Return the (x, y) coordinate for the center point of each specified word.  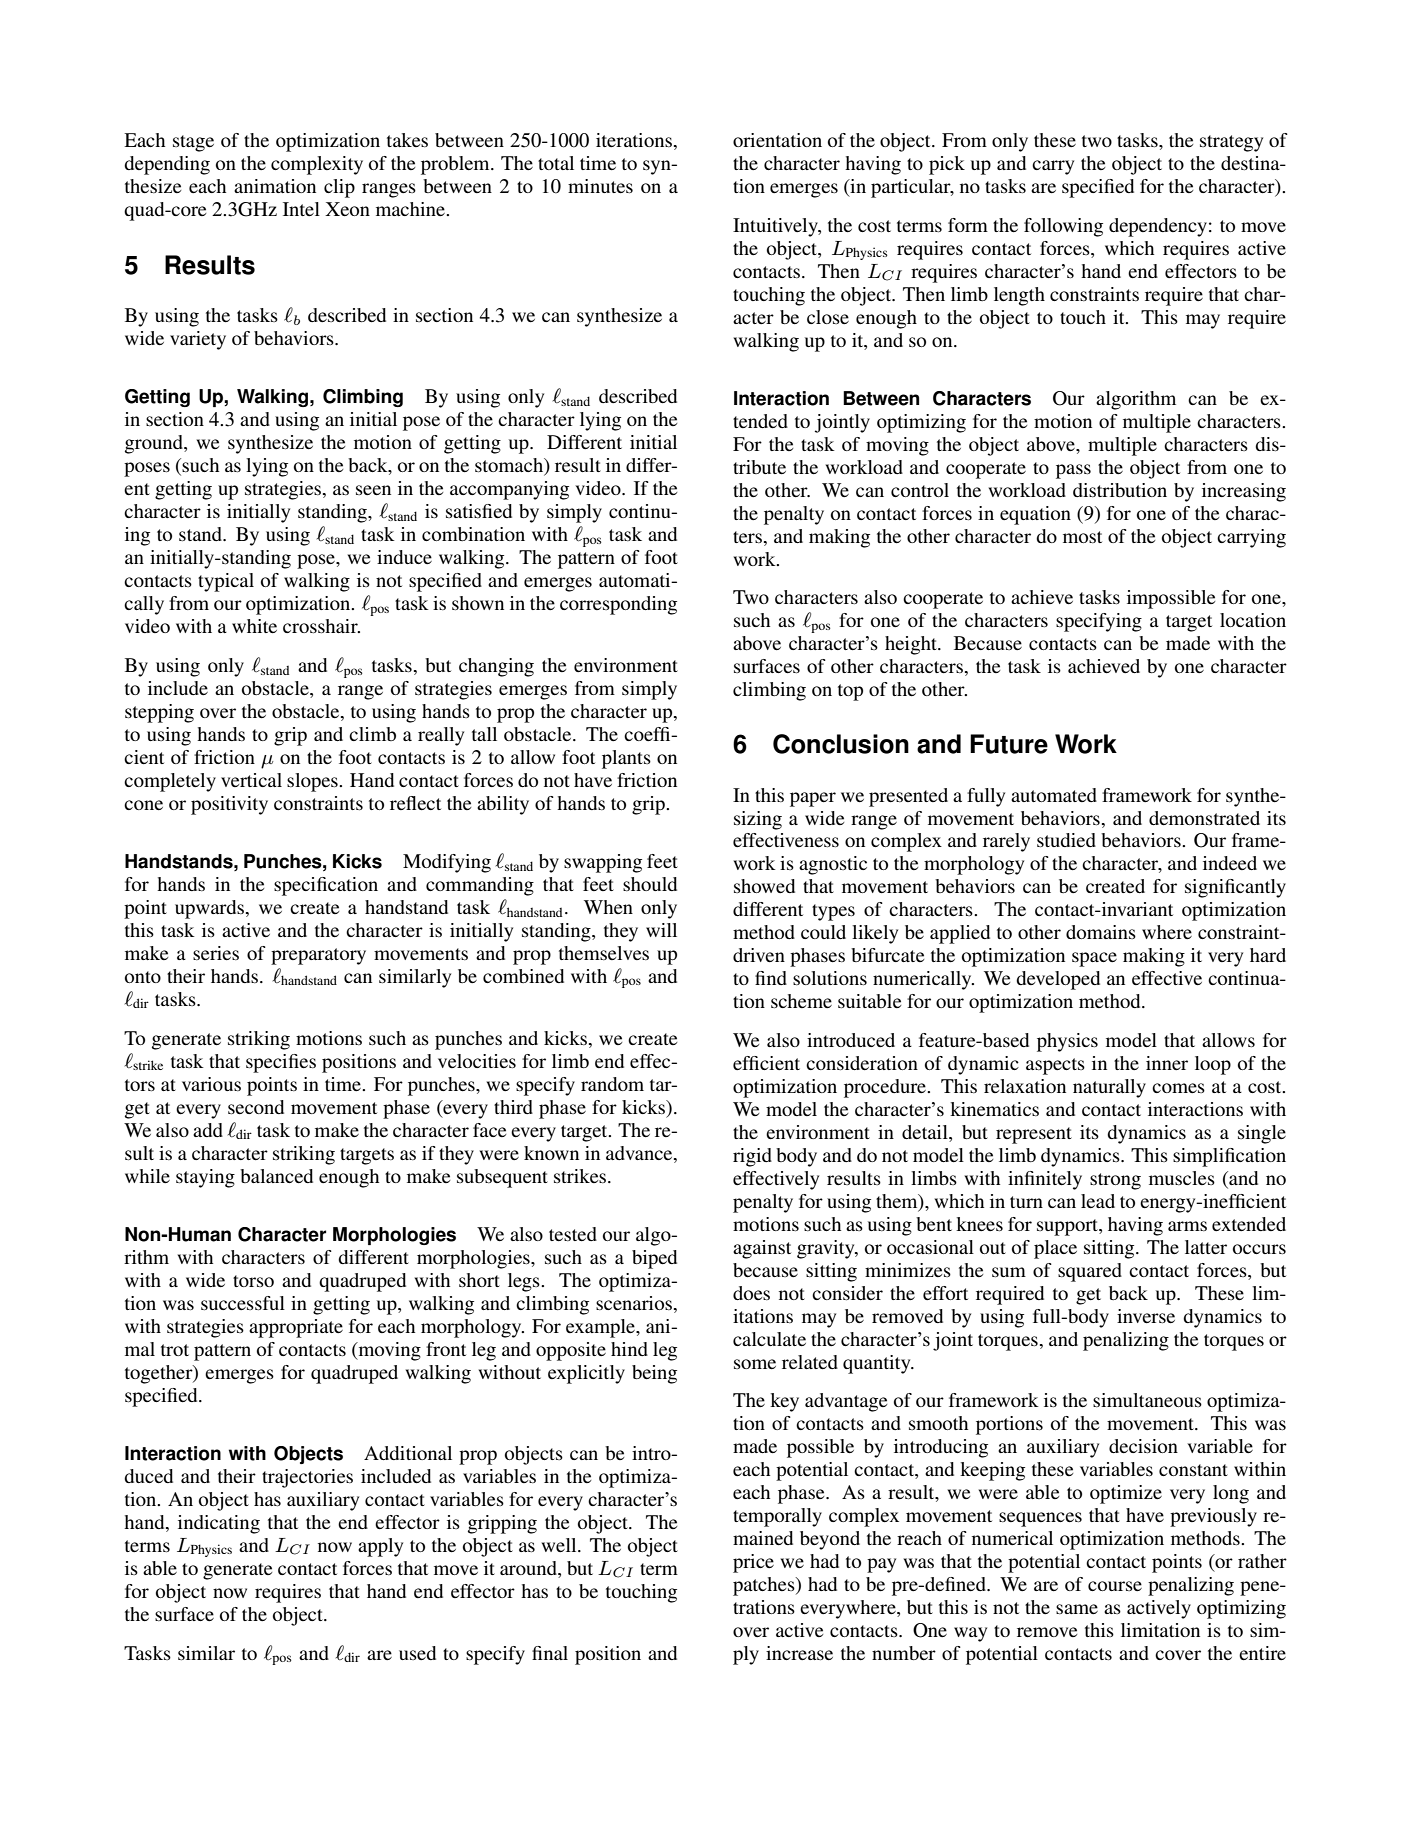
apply (380, 1547)
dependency (1158, 227)
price (753, 1563)
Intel (301, 209)
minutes (600, 186)
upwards (209, 909)
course (1115, 1586)
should (650, 884)
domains (1101, 932)
